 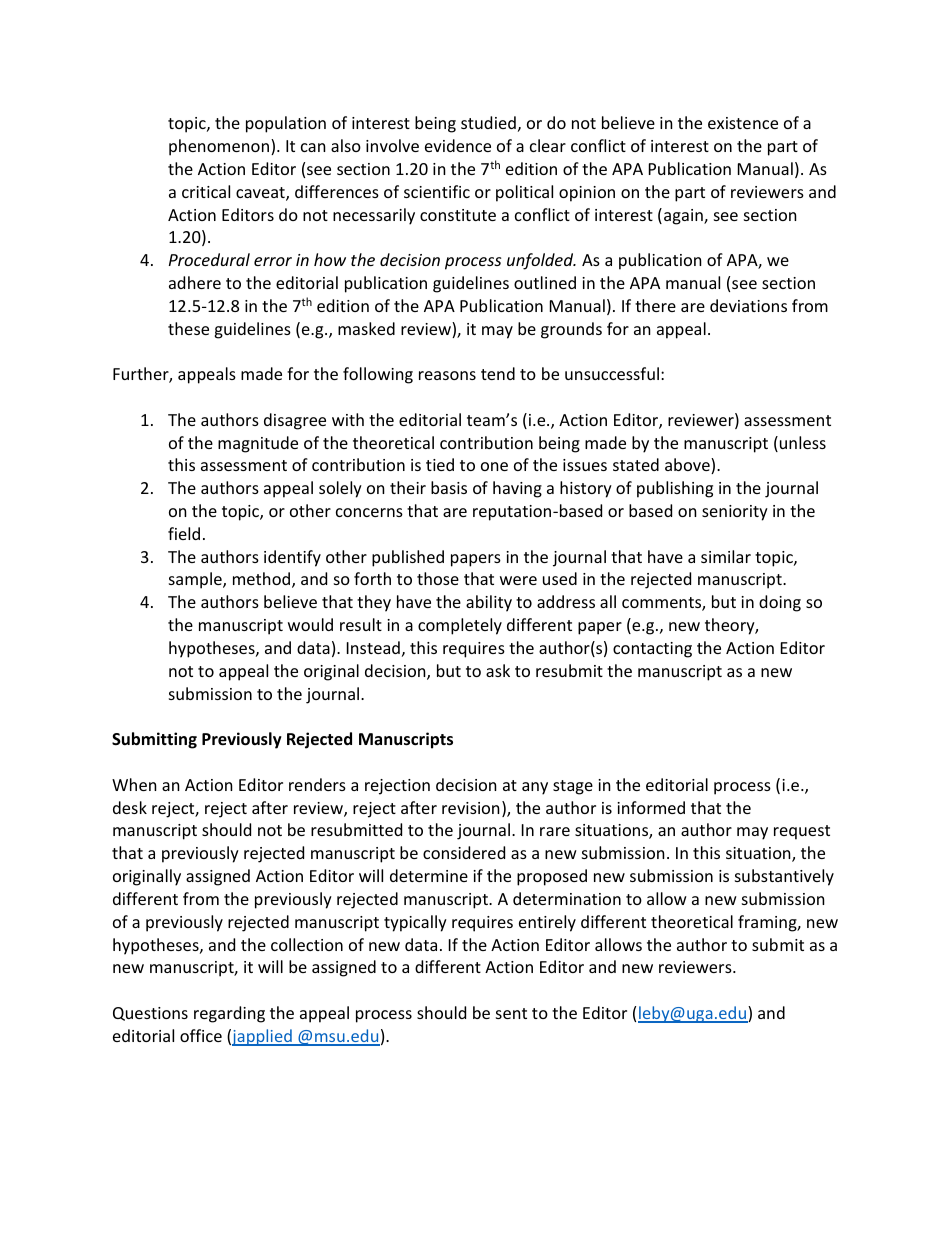 What do you see at coordinates (258, 444) in the screenshot?
I see `magnitude` at bounding box center [258, 444].
